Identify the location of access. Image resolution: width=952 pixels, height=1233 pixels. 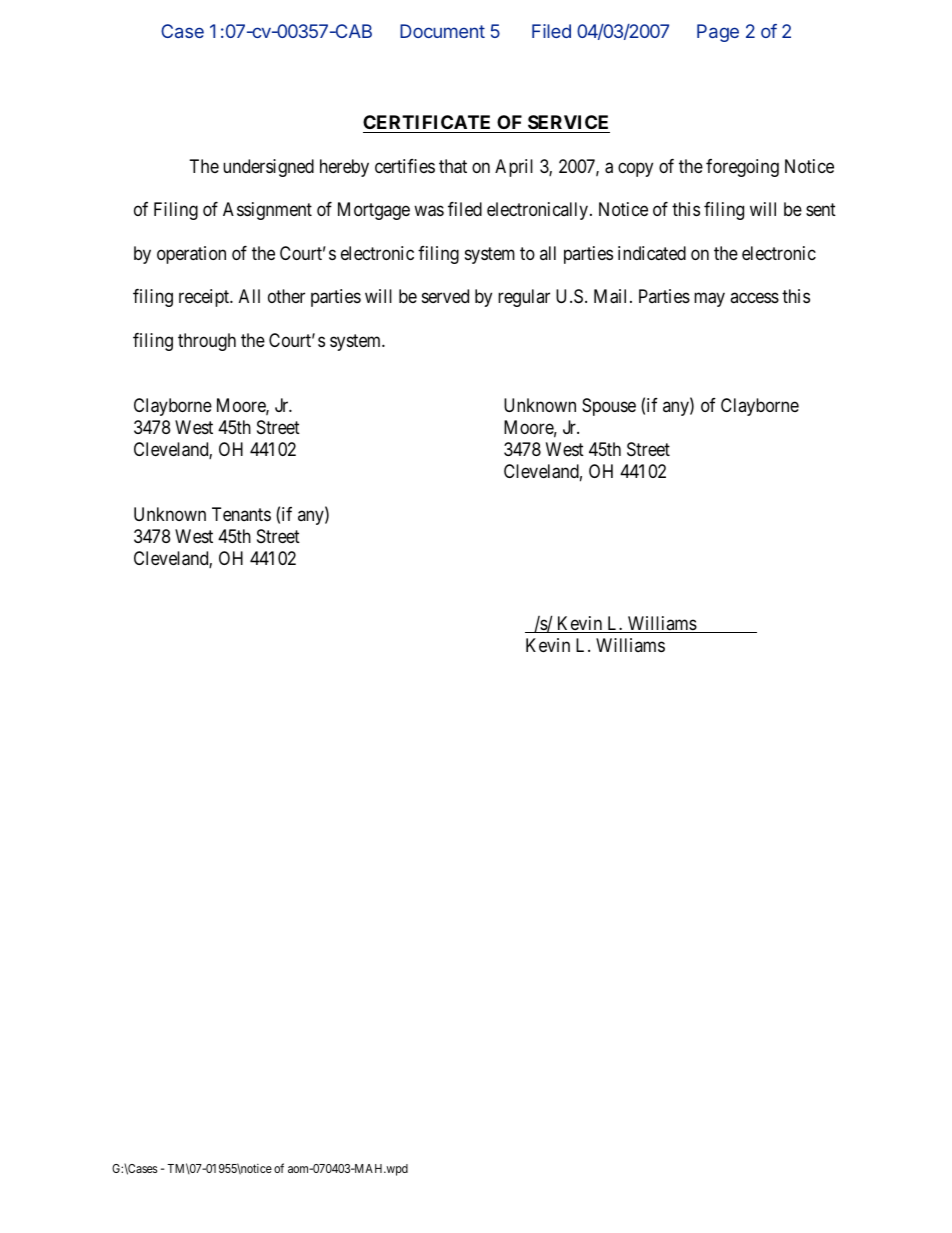
(754, 298).
